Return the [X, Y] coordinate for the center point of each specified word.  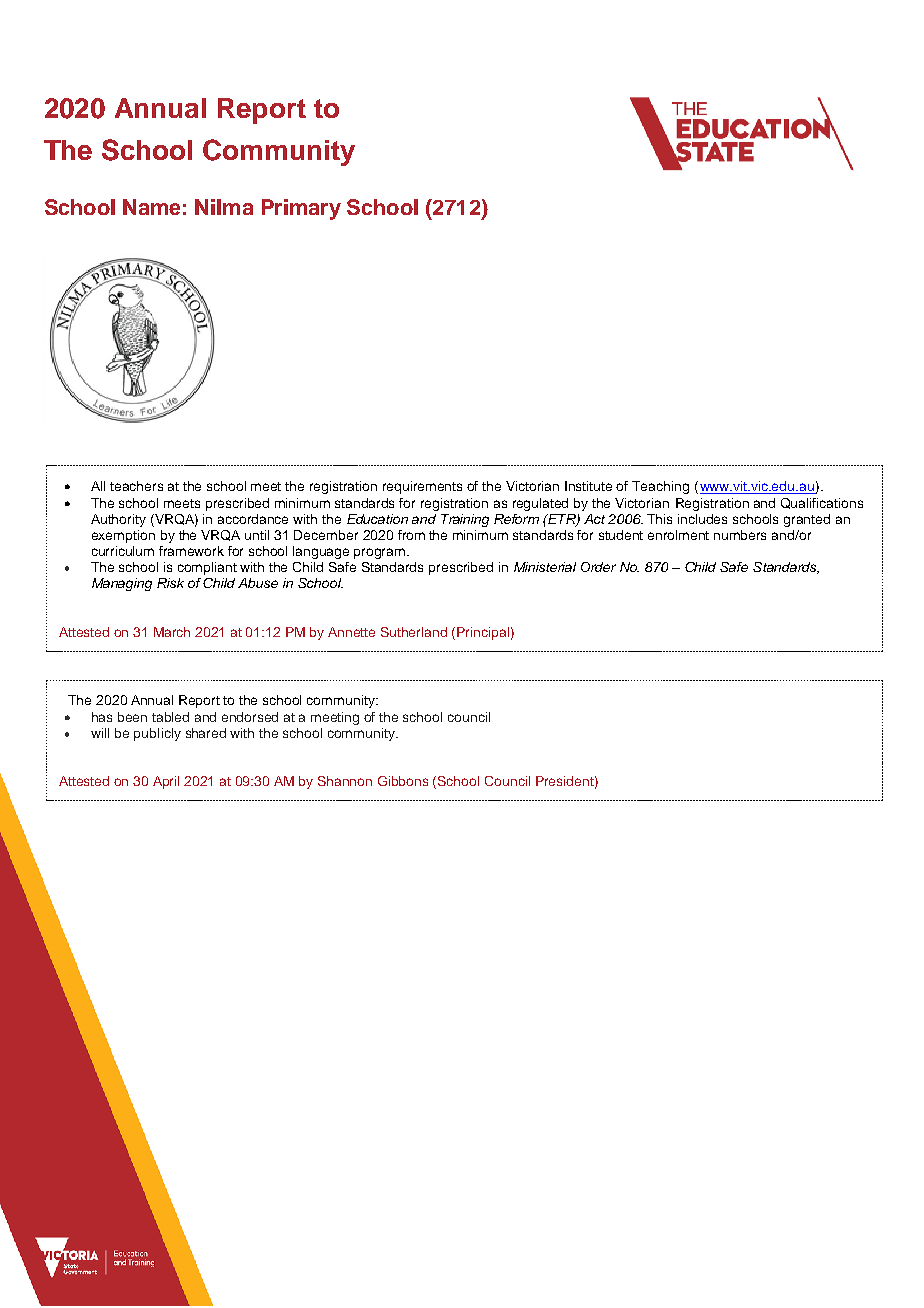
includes [702, 519]
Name [151, 207]
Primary [301, 209]
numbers [740, 535]
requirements [422, 487]
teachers [136, 486]
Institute [588, 486]
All [98, 486]
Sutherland [414, 632]
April [166, 782]
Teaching [660, 487]
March [172, 632]
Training [465, 520]
